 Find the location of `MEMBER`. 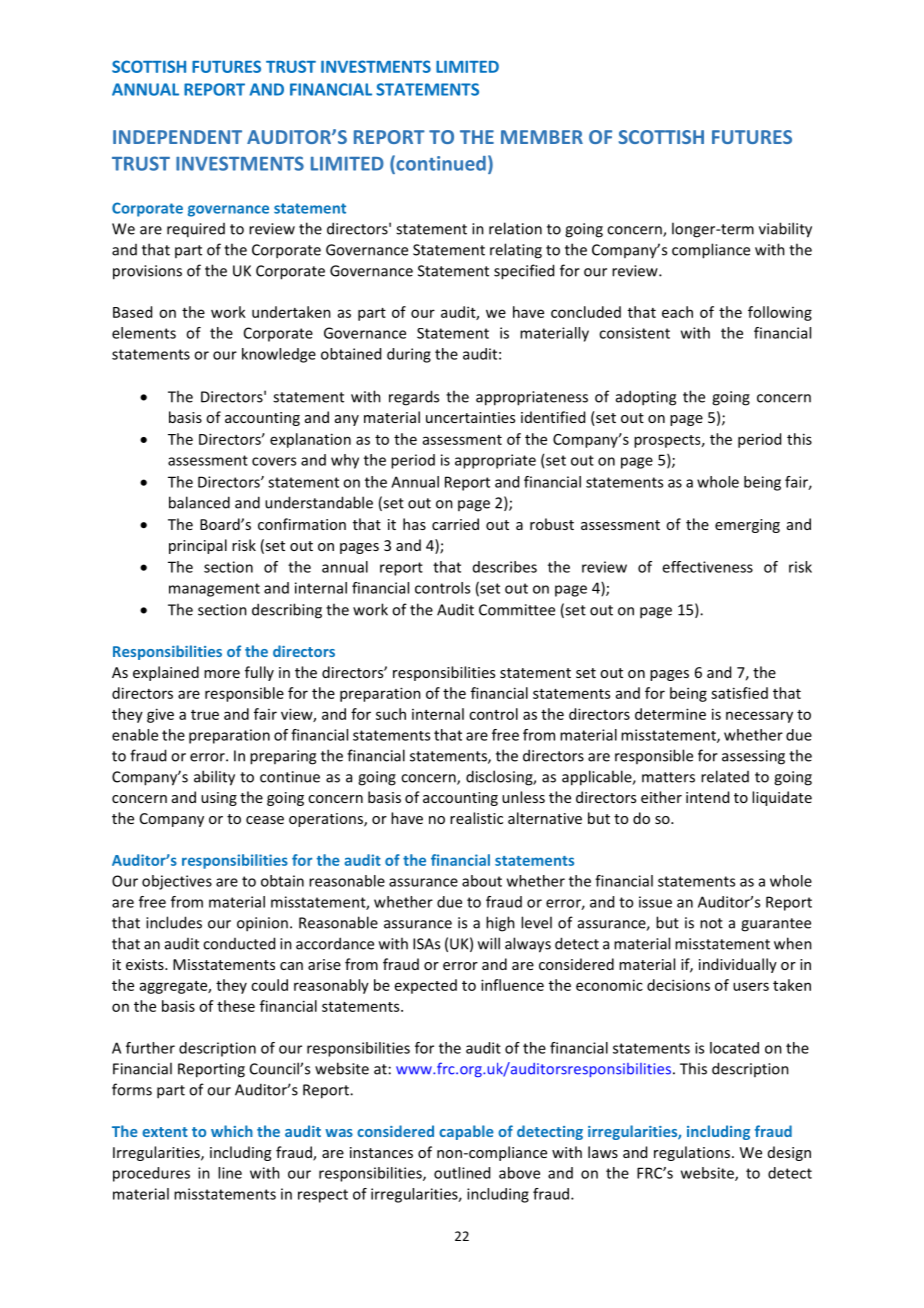

MEMBER is located at coordinates (542, 137).
